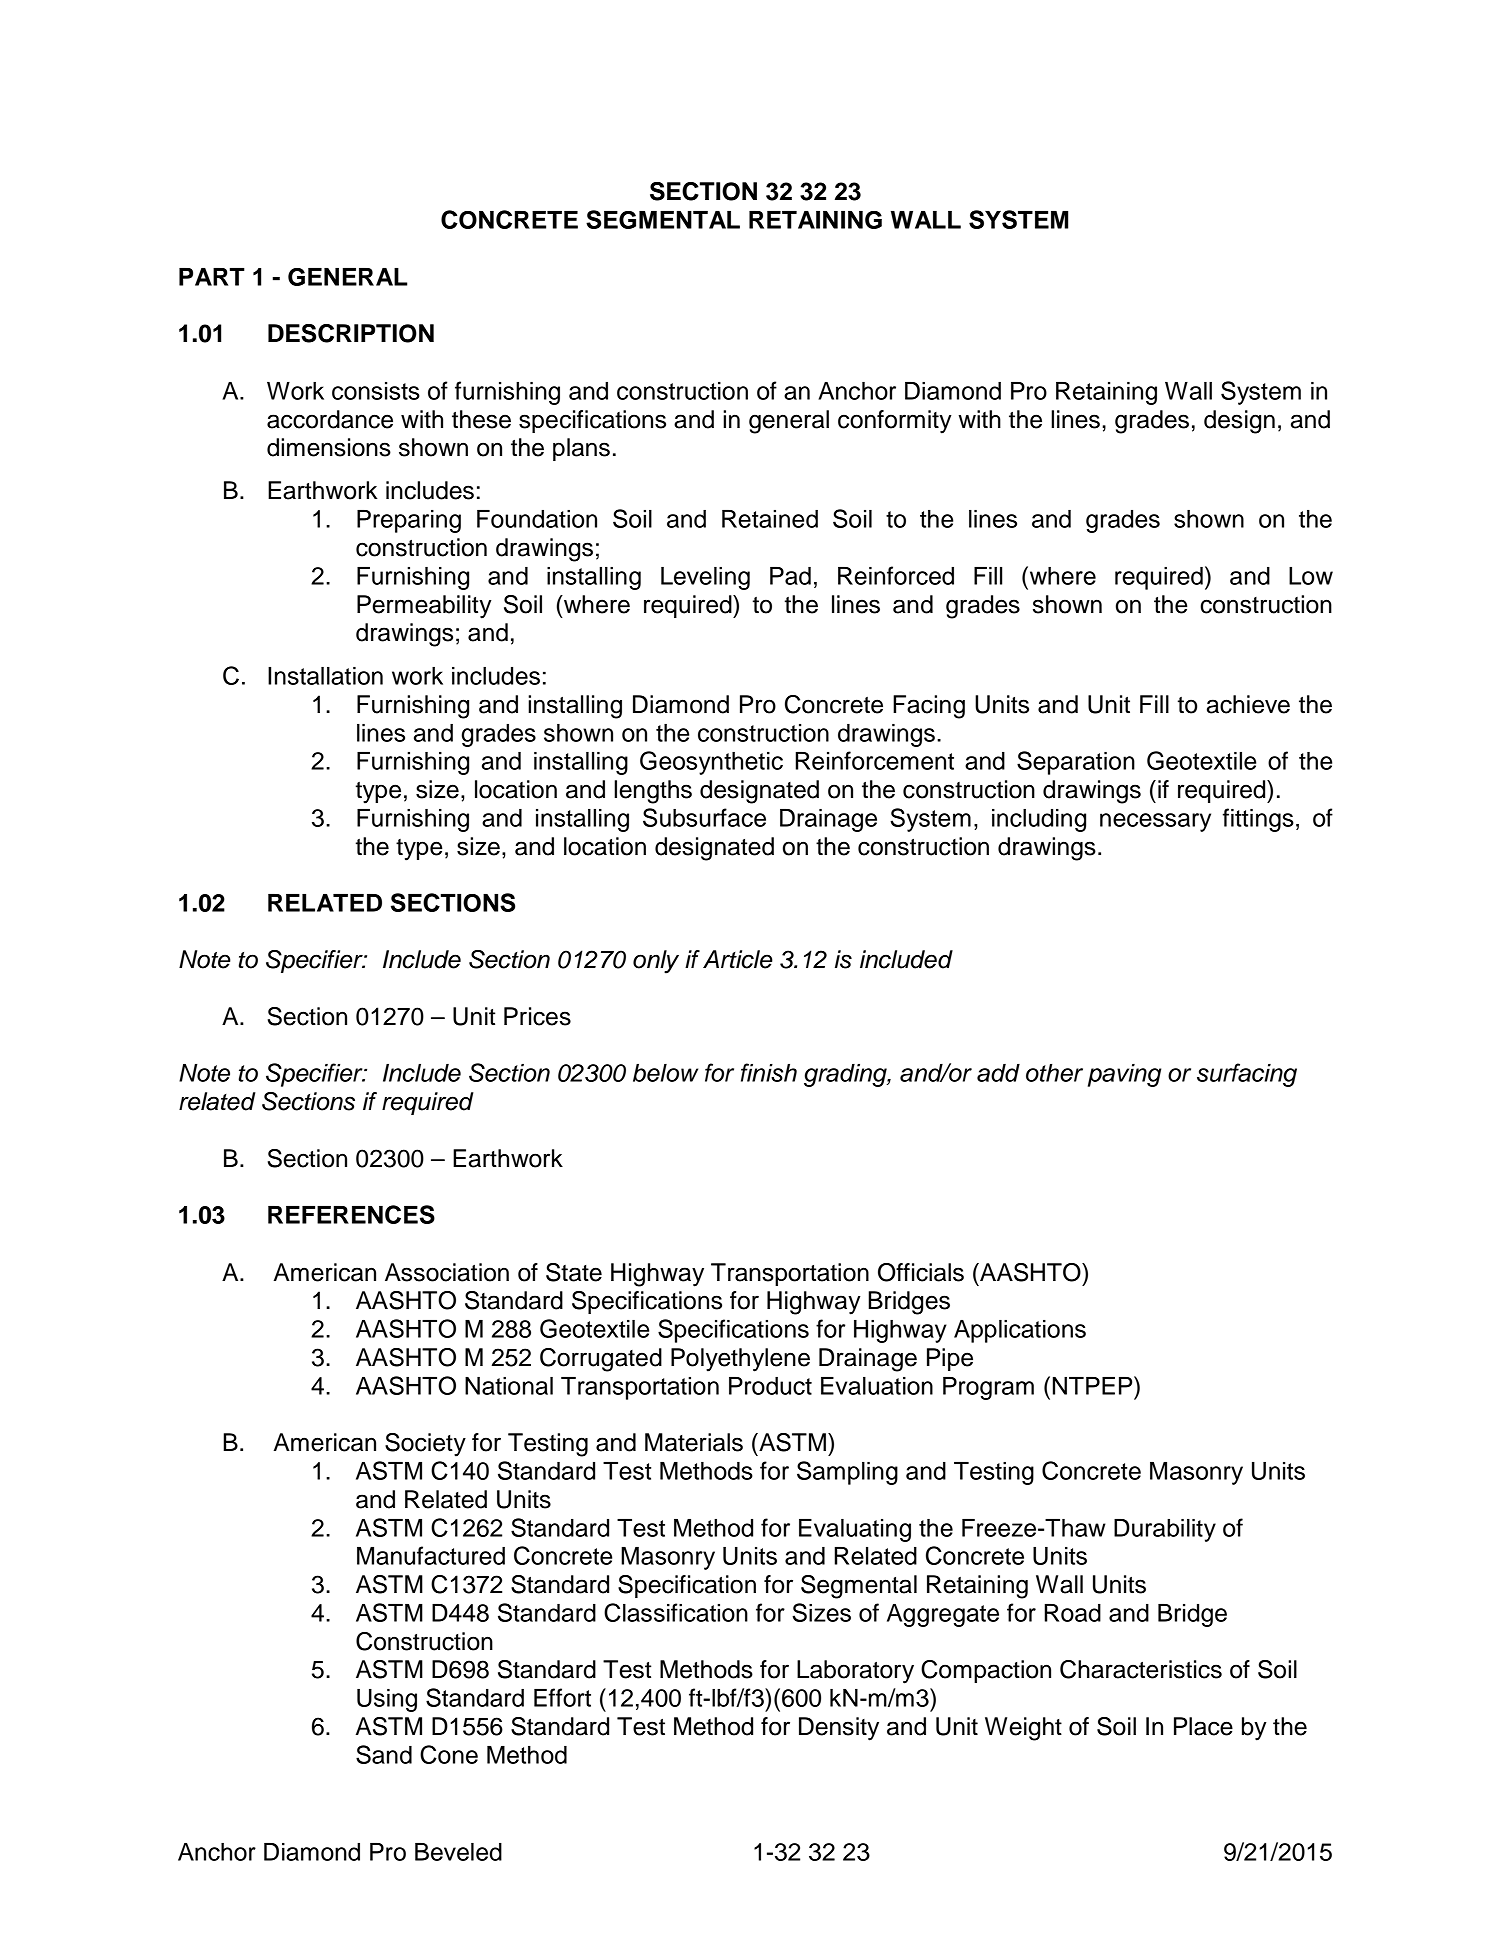 The image size is (1511, 1955). What do you see at coordinates (896, 575) in the image?
I see `Reinforced` at bounding box center [896, 575].
